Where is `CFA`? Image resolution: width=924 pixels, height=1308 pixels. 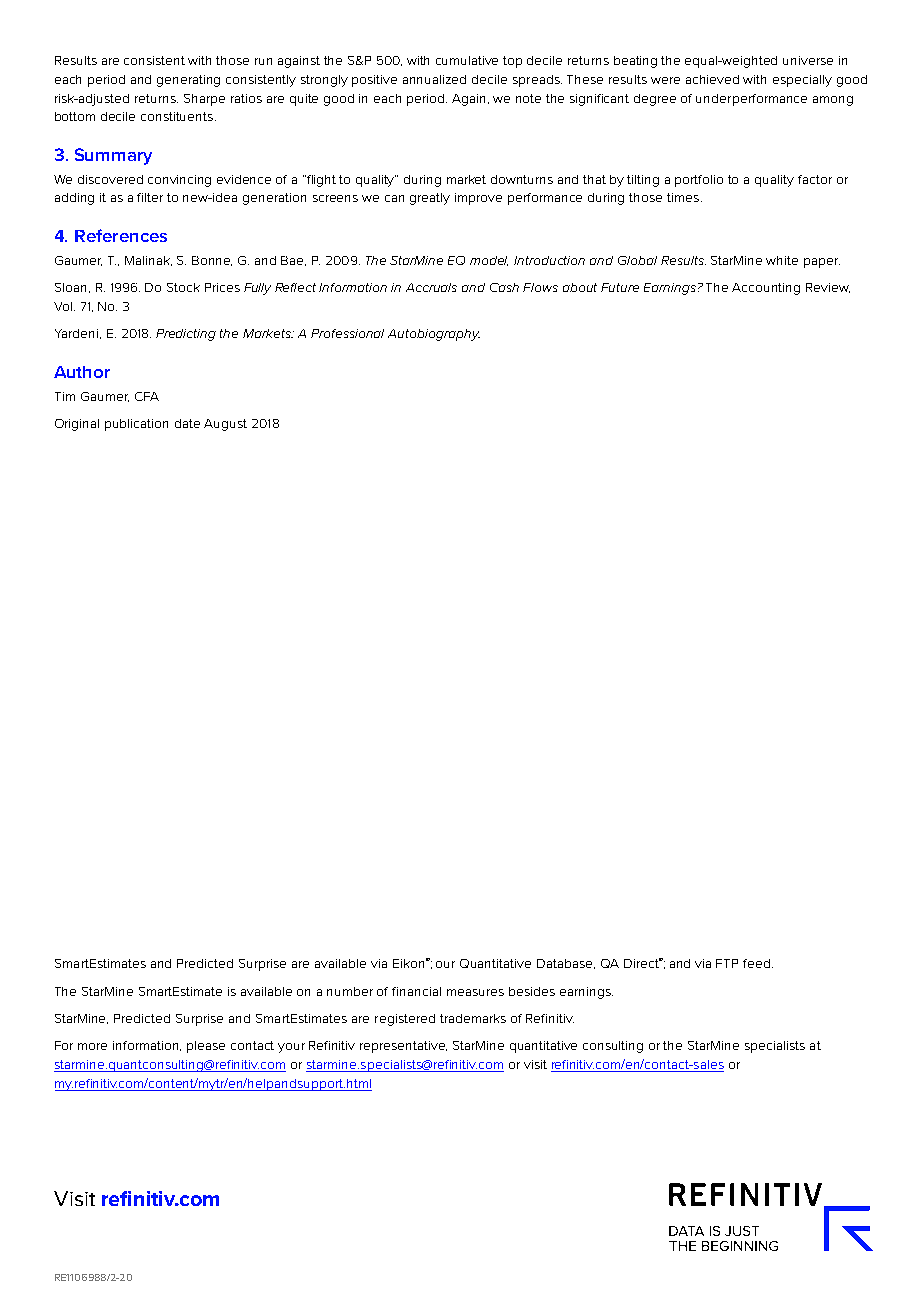 CFA is located at coordinates (147, 396).
